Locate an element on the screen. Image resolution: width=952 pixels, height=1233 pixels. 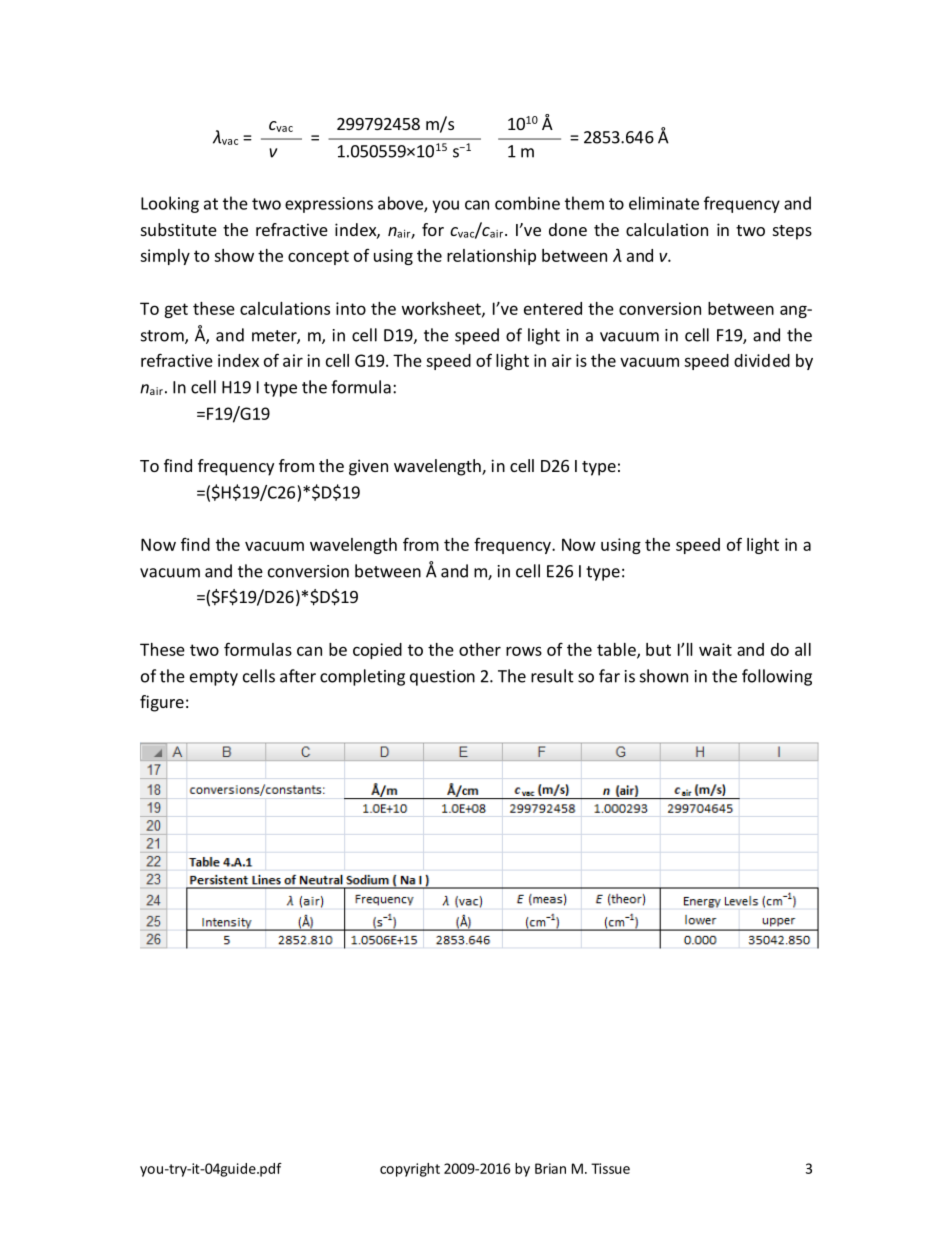
wait is located at coordinates (715, 649).
